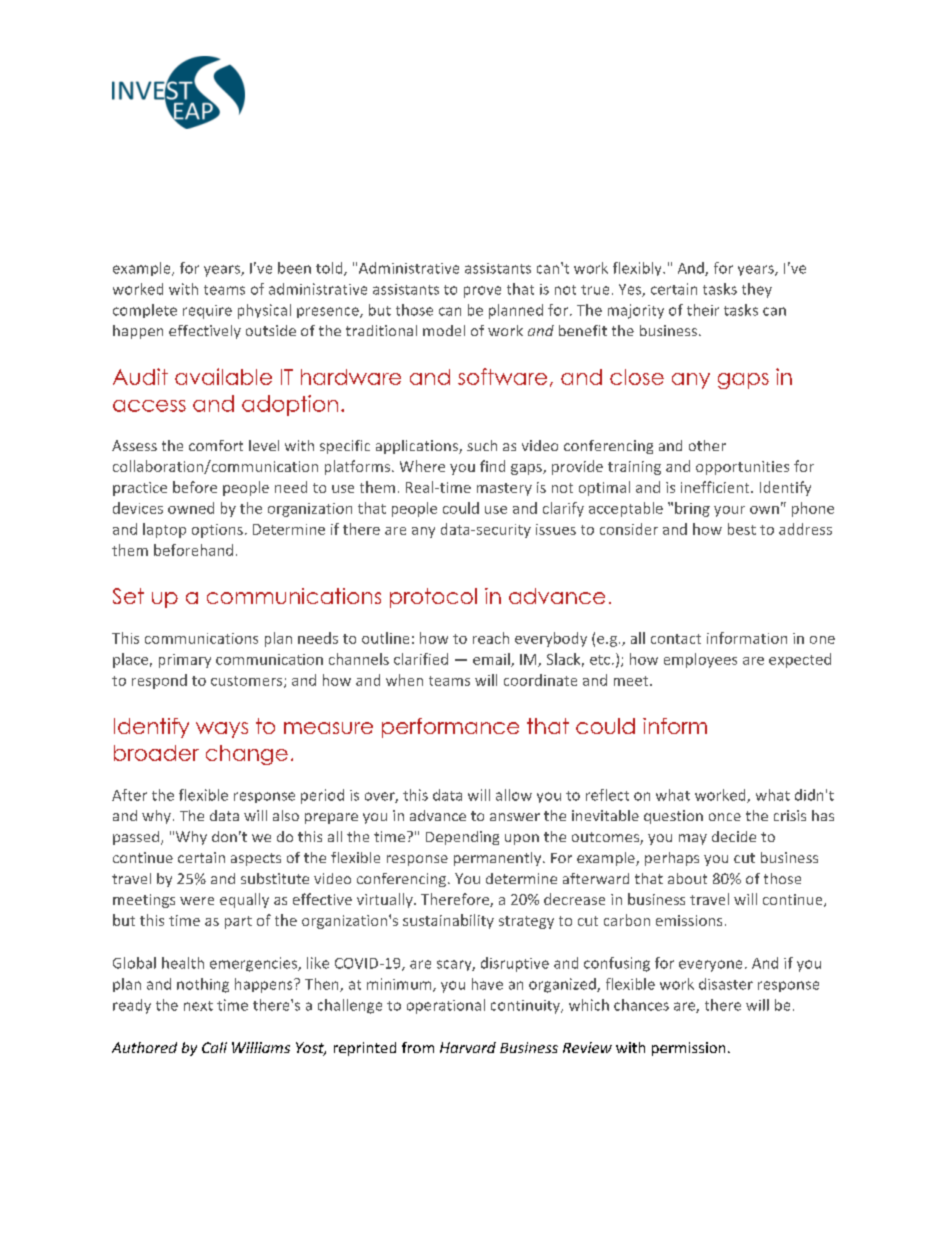 The width and height of the screenshot is (952, 1233). I want to click on require, so click(207, 312).
